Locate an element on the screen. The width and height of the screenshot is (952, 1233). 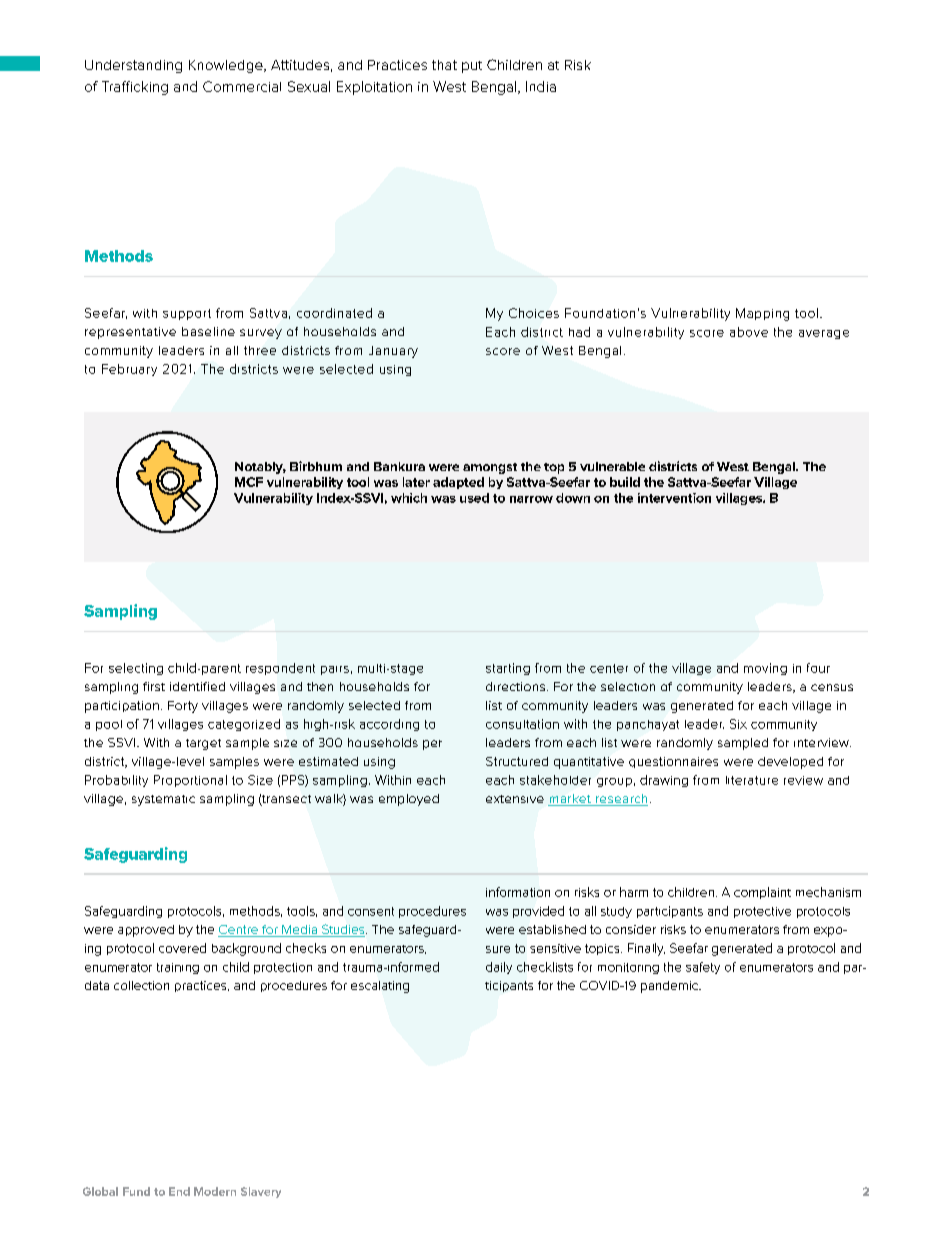
January is located at coordinates (393, 352).
